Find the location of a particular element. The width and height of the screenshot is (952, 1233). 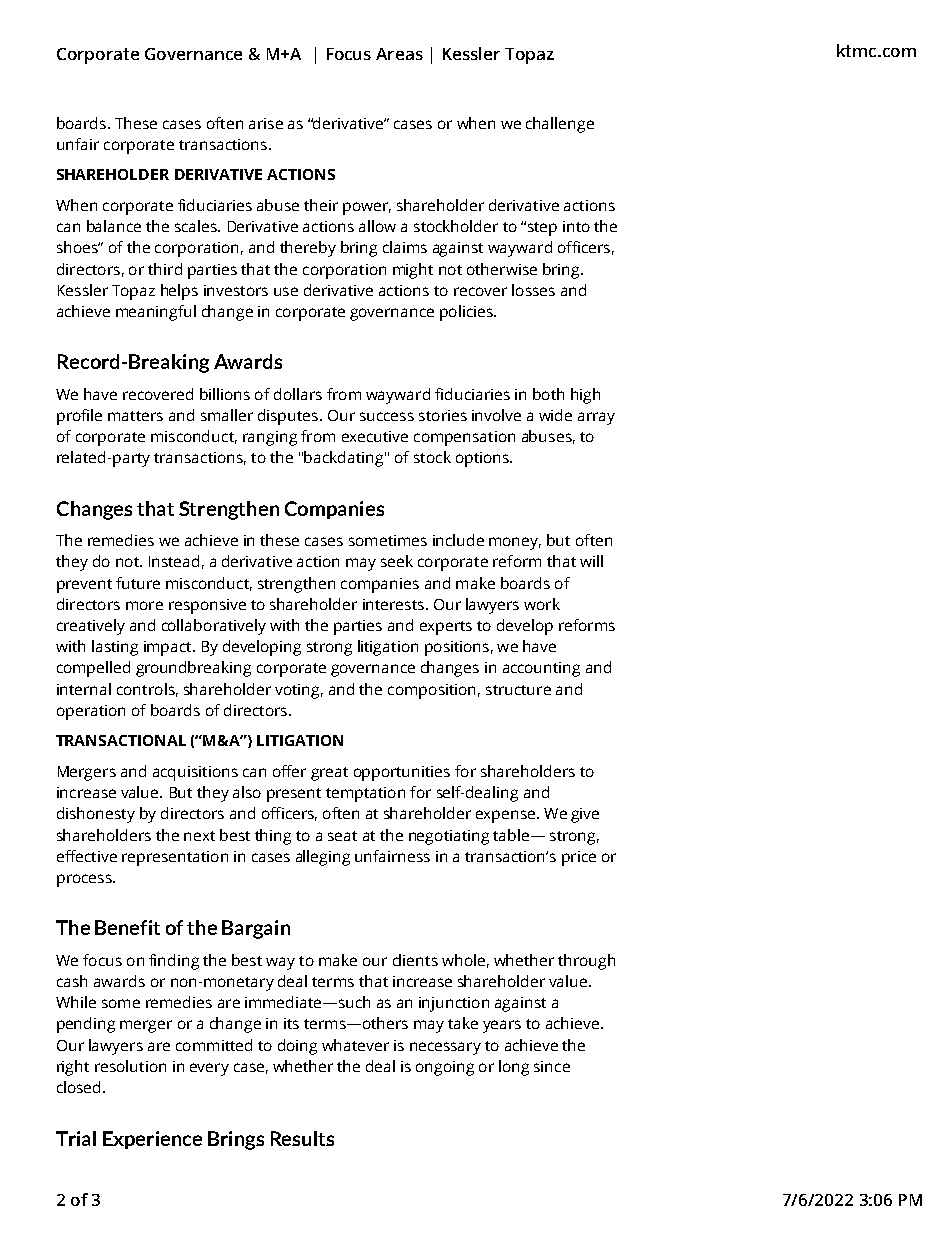

arise is located at coordinates (266, 123).
